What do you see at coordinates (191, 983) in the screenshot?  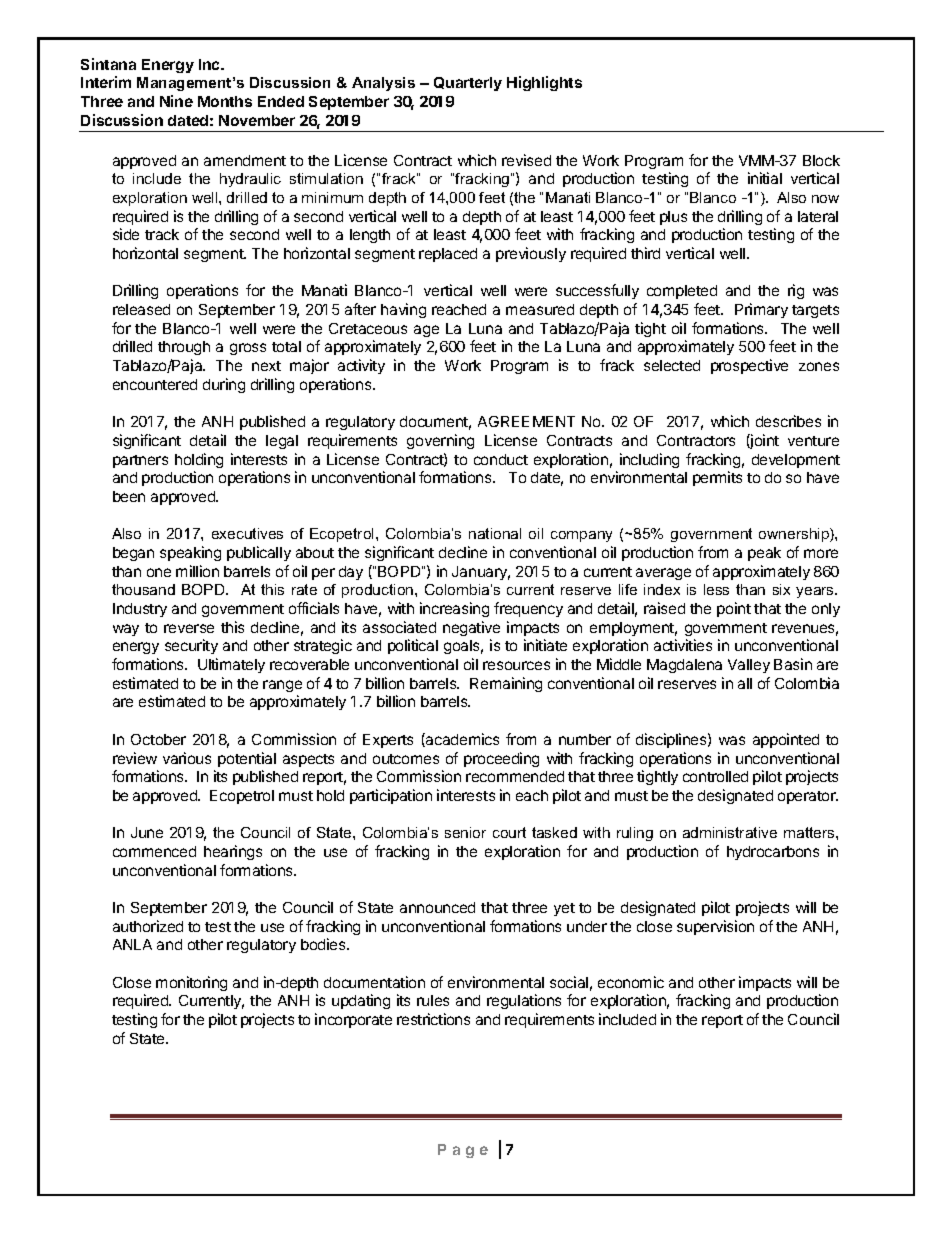 I see `monitoring` at bounding box center [191, 983].
